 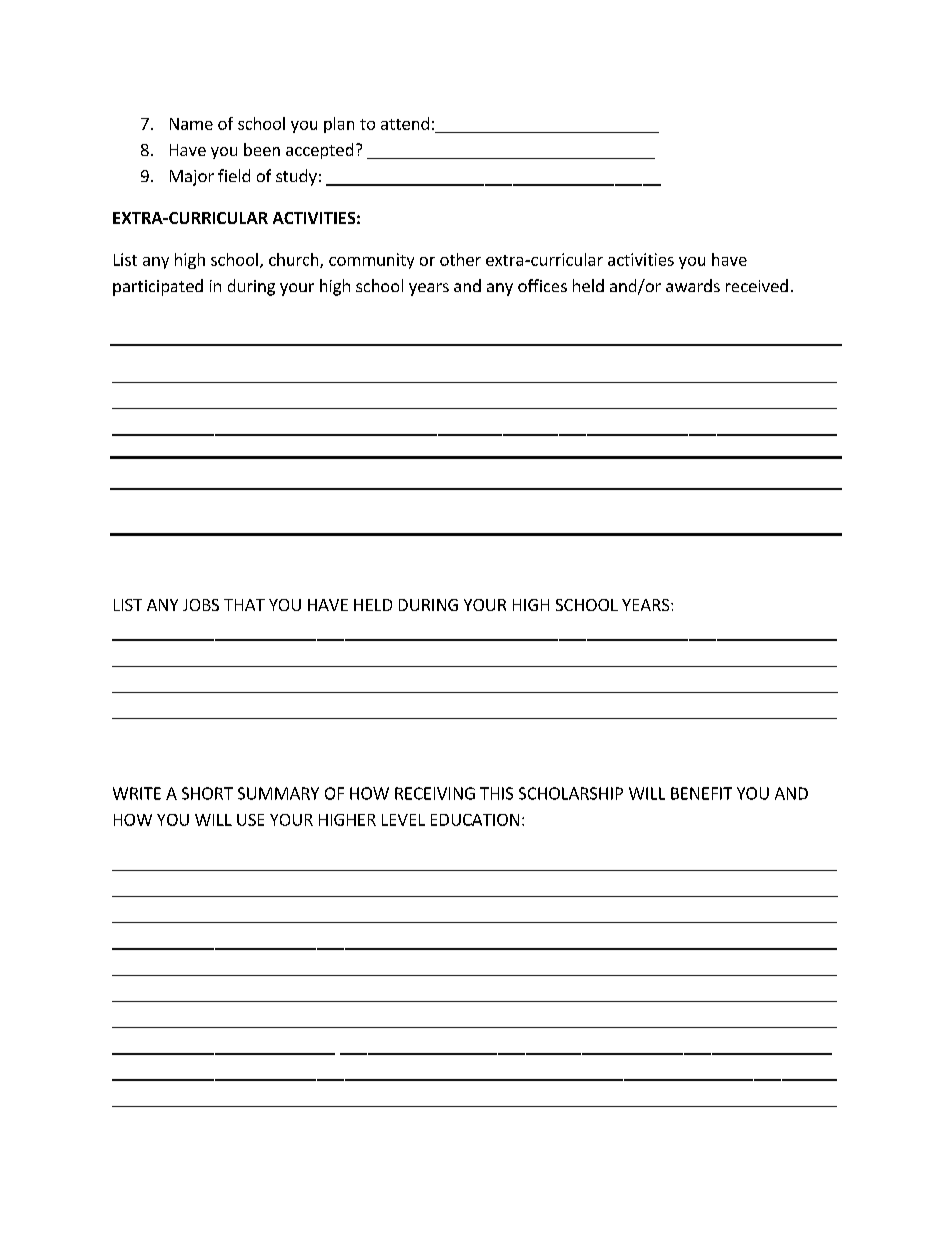 What do you see at coordinates (757, 285) in the page?
I see `received` at bounding box center [757, 285].
